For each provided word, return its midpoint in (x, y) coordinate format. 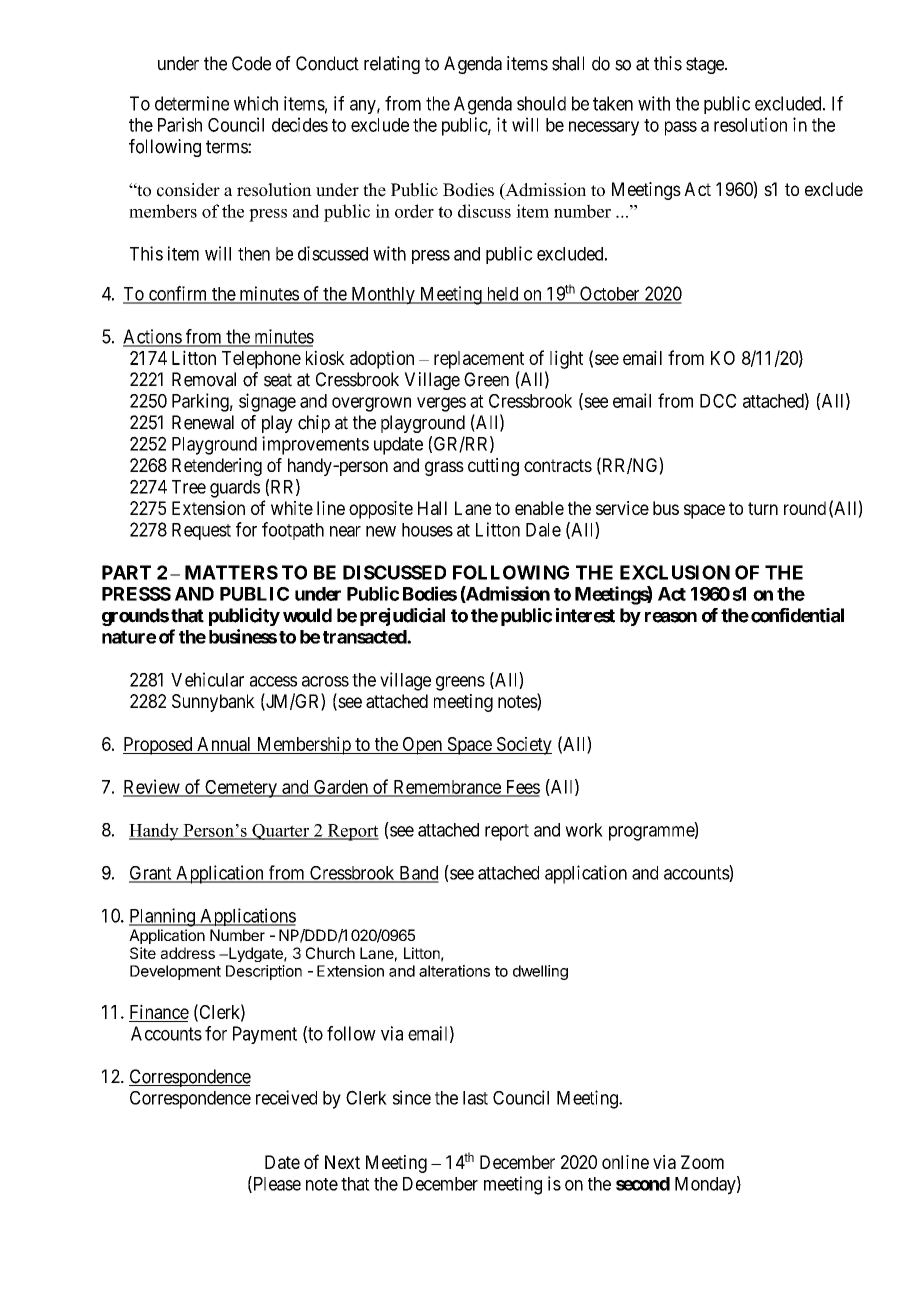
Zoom (702, 1162)
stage (706, 65)
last (475, 1098)
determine (192, 103)
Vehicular (207, 679)
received (286, 1097)
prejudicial (402, 617)
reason (671, 617)
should (541, 103)
